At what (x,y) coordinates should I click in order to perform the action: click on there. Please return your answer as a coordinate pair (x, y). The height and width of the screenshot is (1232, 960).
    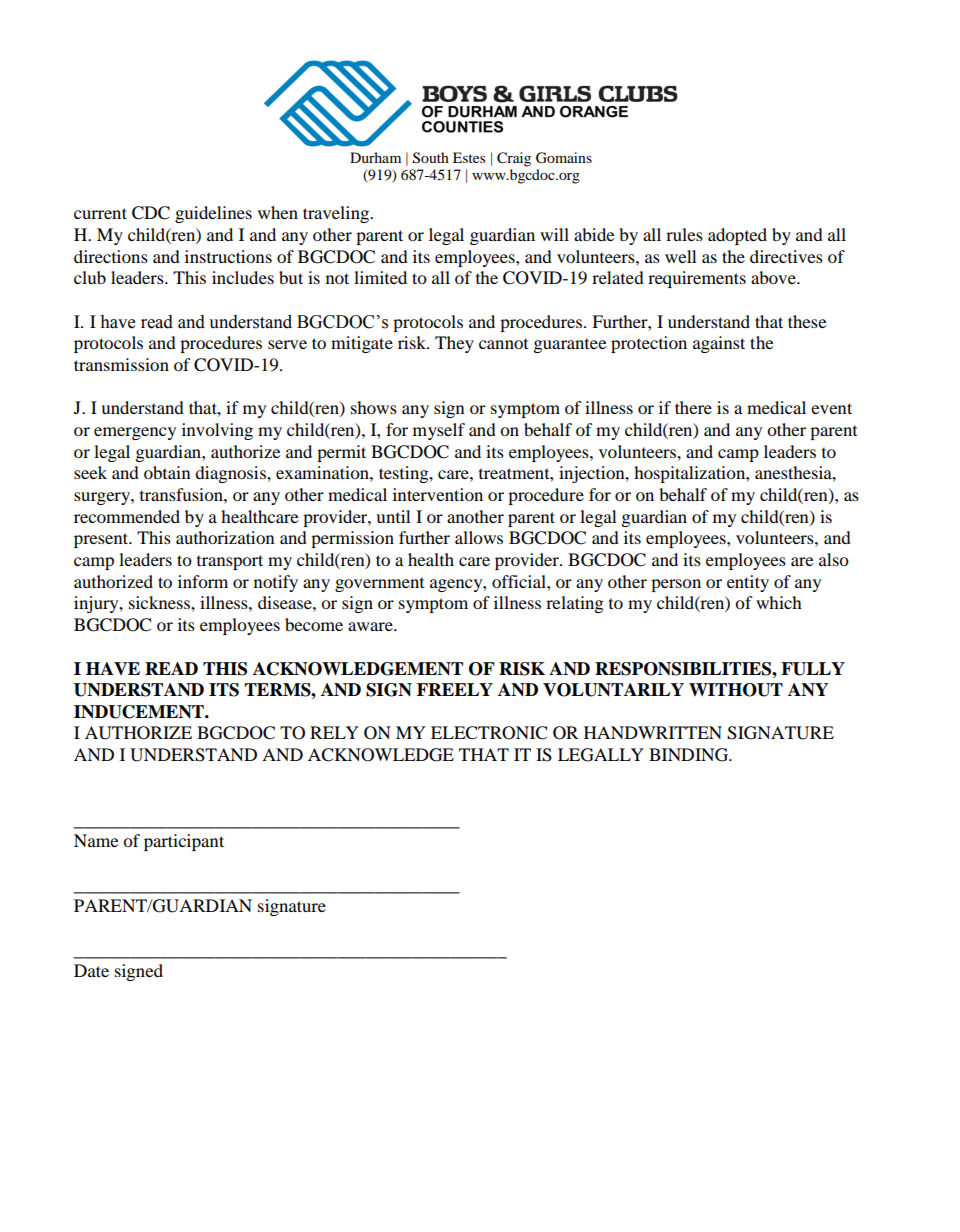
    Looking at the image, I should click on (693, 407).
